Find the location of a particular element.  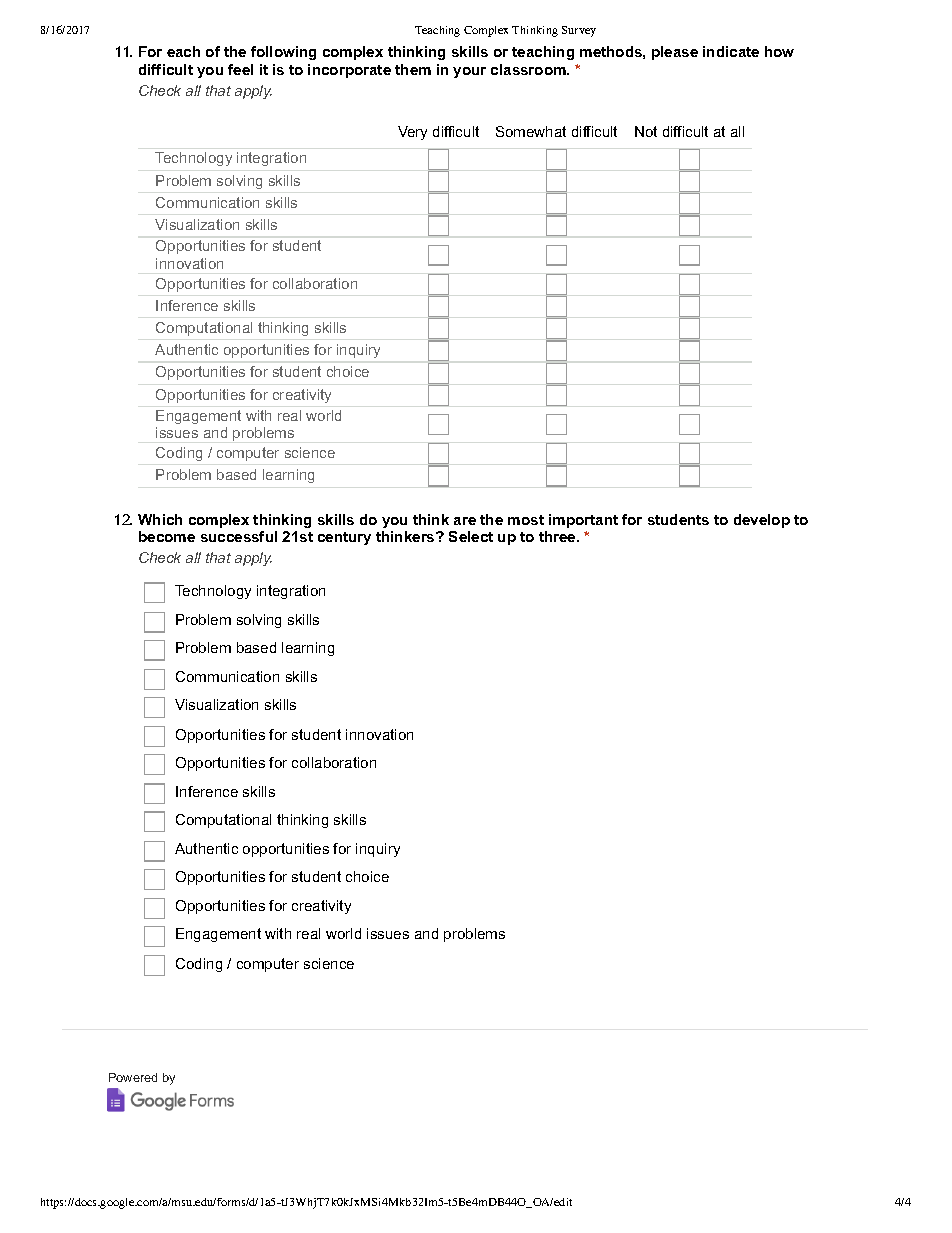

are is located at coordinates (465, 521).
